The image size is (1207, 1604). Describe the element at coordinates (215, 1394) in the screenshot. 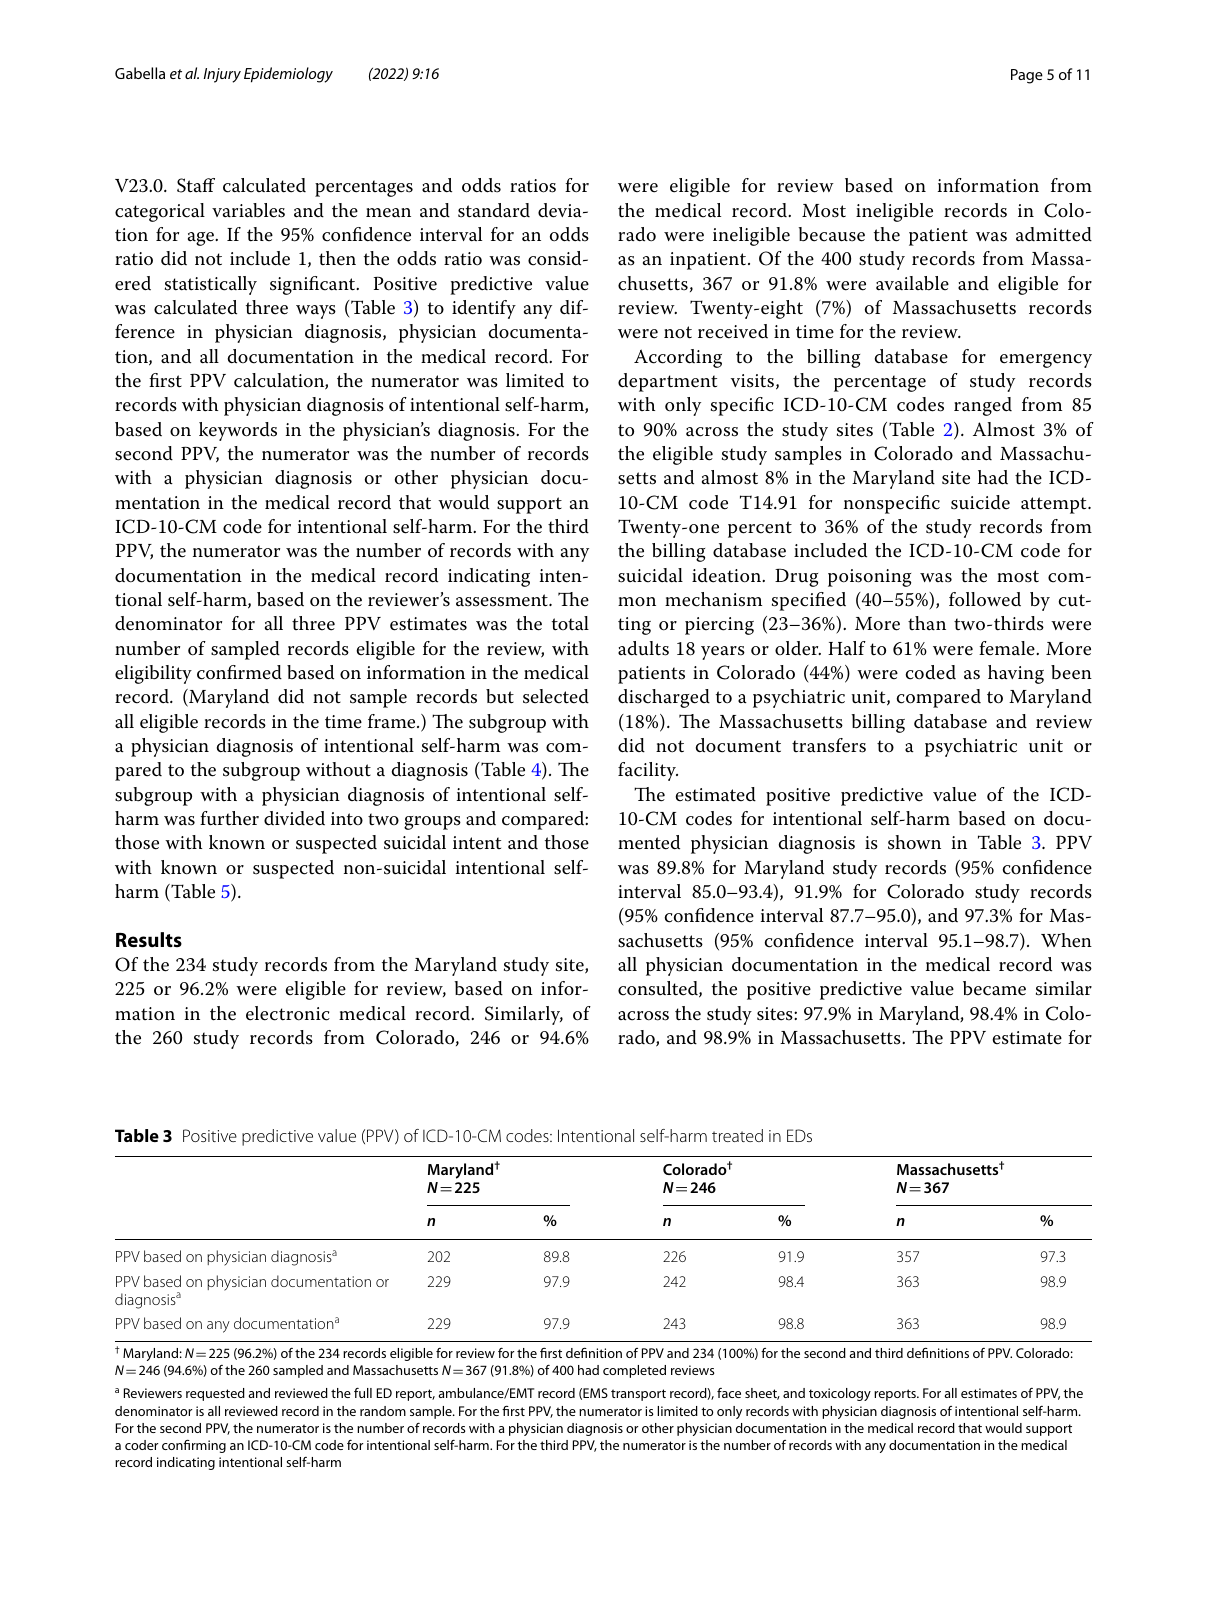

I see `requested` at that location.
